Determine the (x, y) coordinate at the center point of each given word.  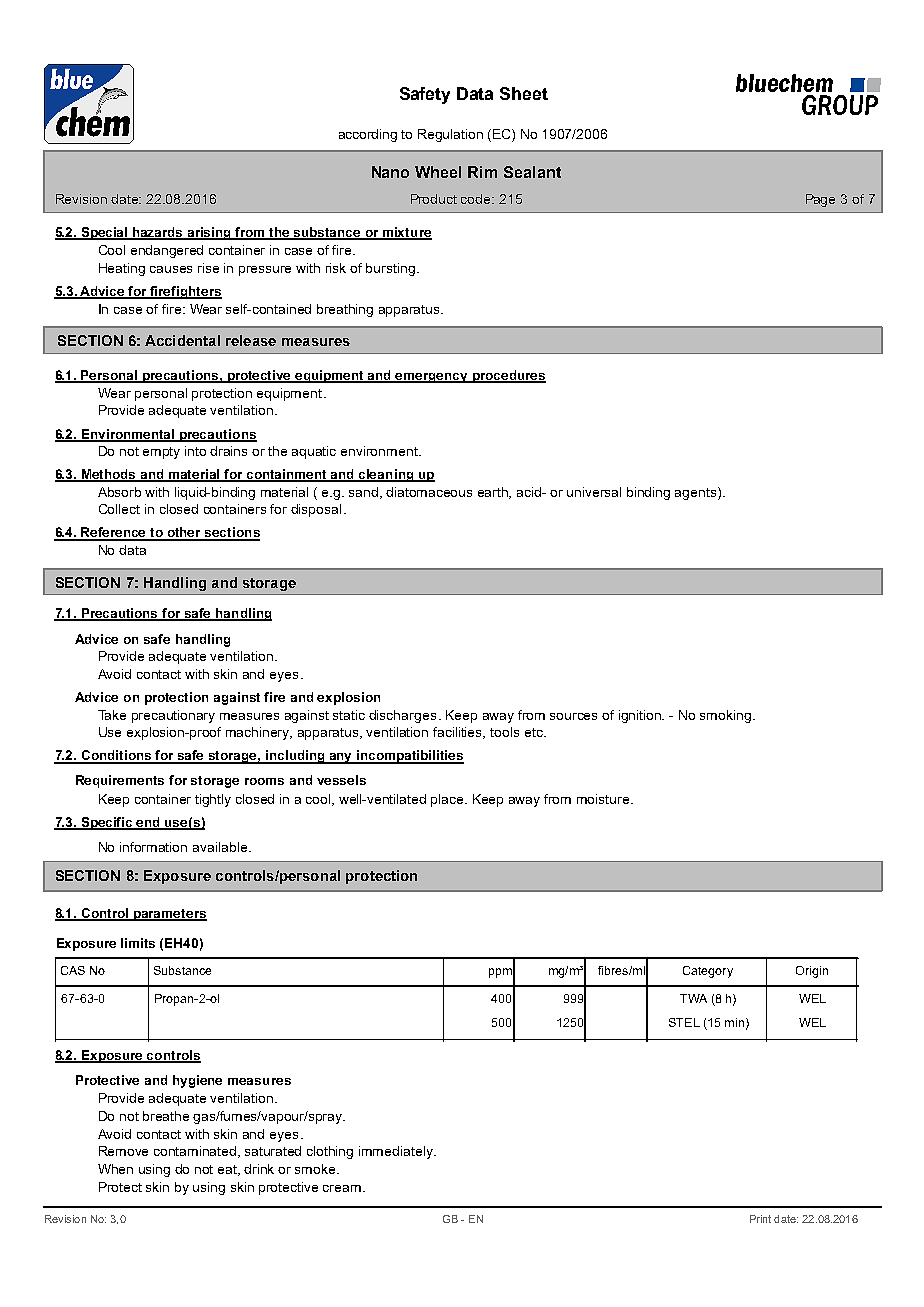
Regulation (450, 135)
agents (697, 493)
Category (708, 972)
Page (820, 200)
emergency (432, 378)
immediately (397, 1152)
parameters (169, 915)
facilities (459, 733)
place (449, 800)
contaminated (196, 1152)
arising (210, 233)
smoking (727, 716)
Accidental (182, 340)
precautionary (173, 716)
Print (760, 1219)
